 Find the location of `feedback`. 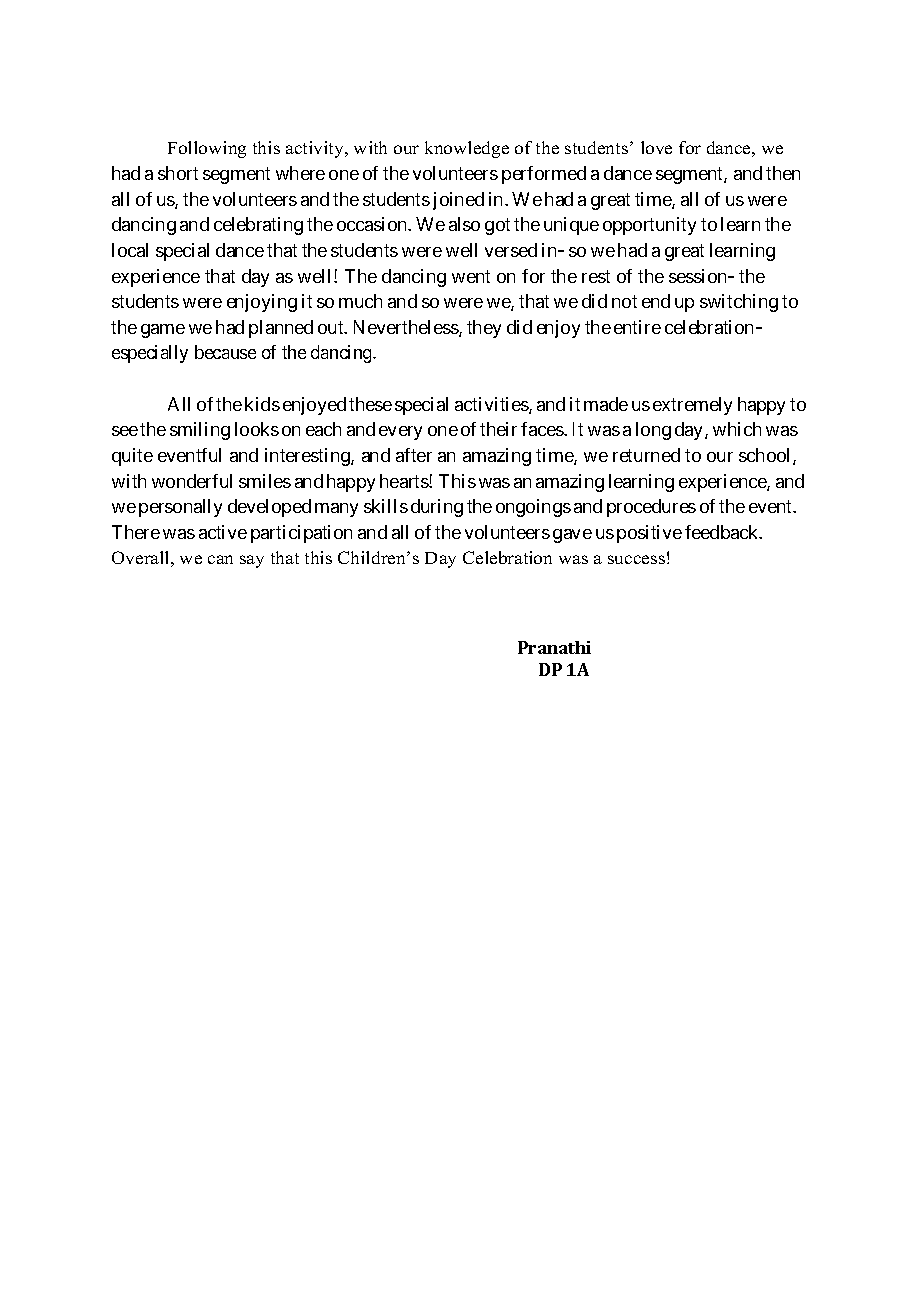

feedback is located at coordinates (723, 532).
